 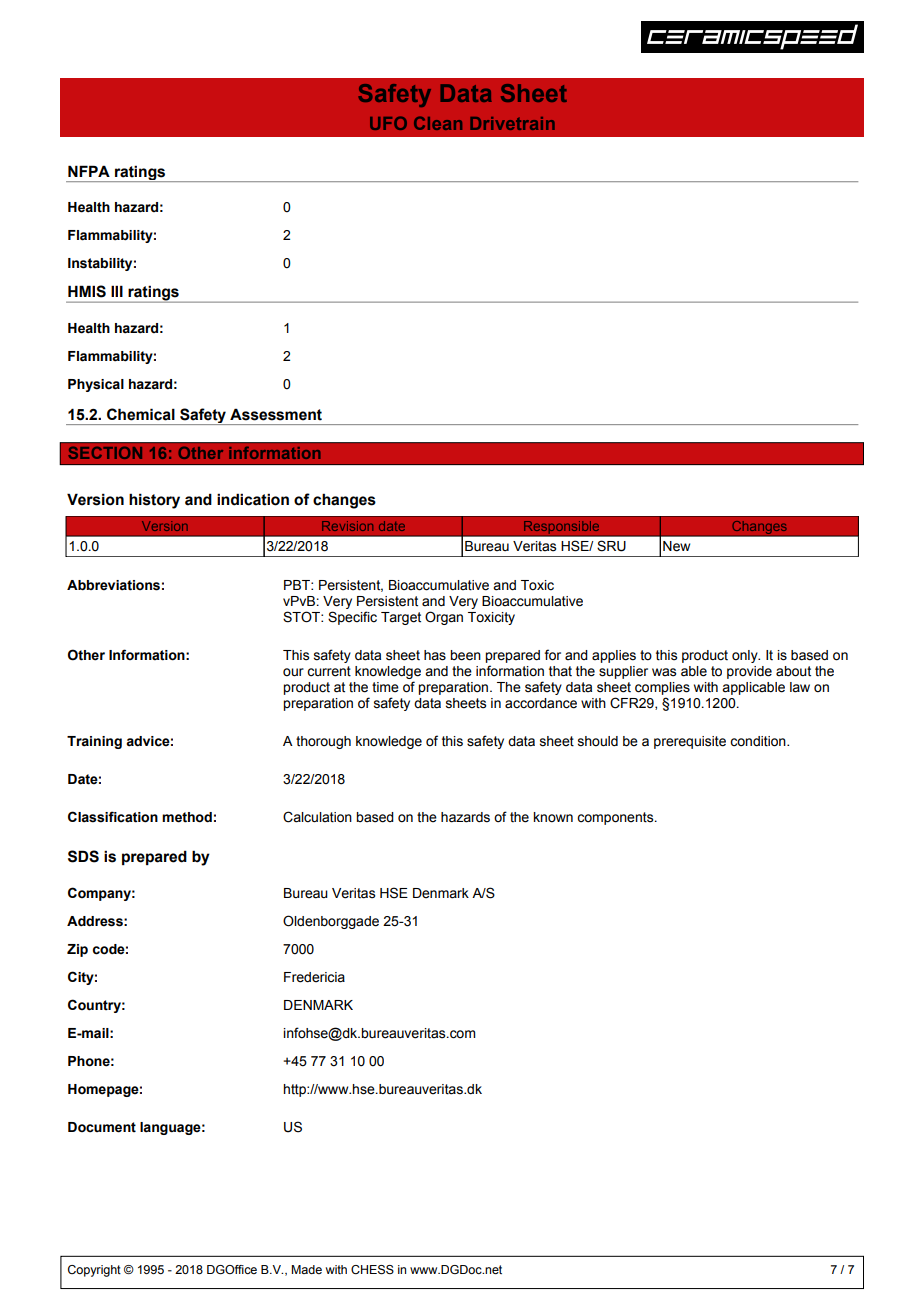 What do you see at coordinates (94, 1271) in the image?
I see `Copyright` at bounding box center [94, 1271].
